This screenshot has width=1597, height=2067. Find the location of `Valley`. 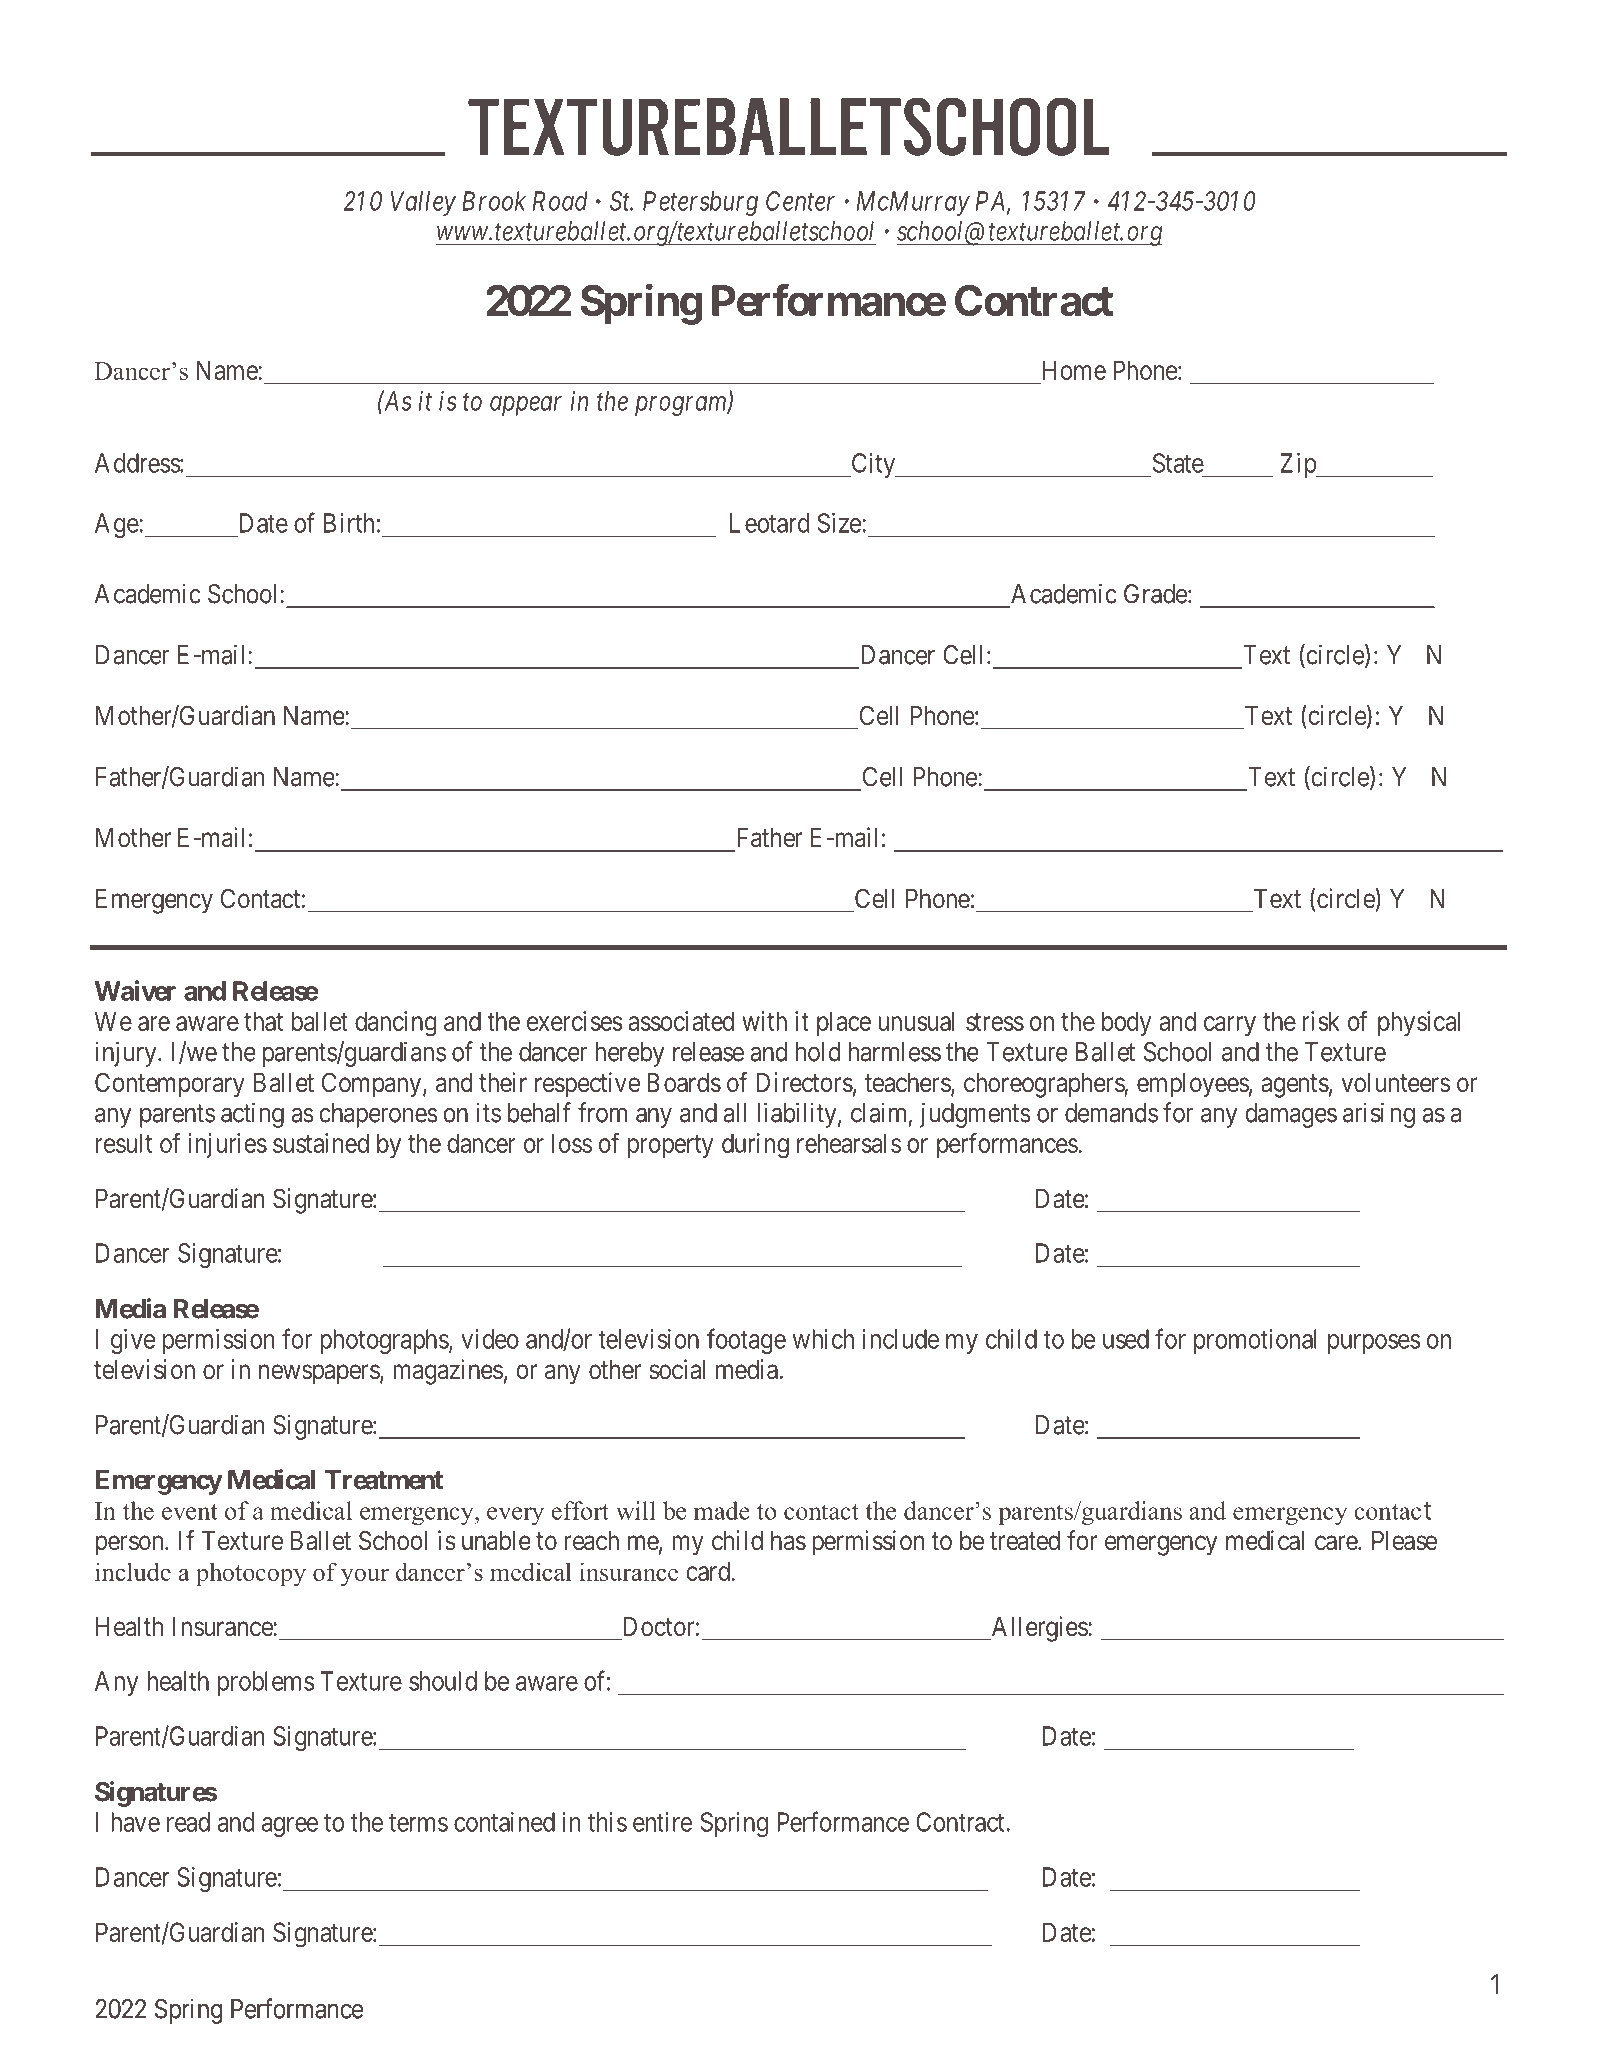

Valley is located at coordinates (423, 203).
